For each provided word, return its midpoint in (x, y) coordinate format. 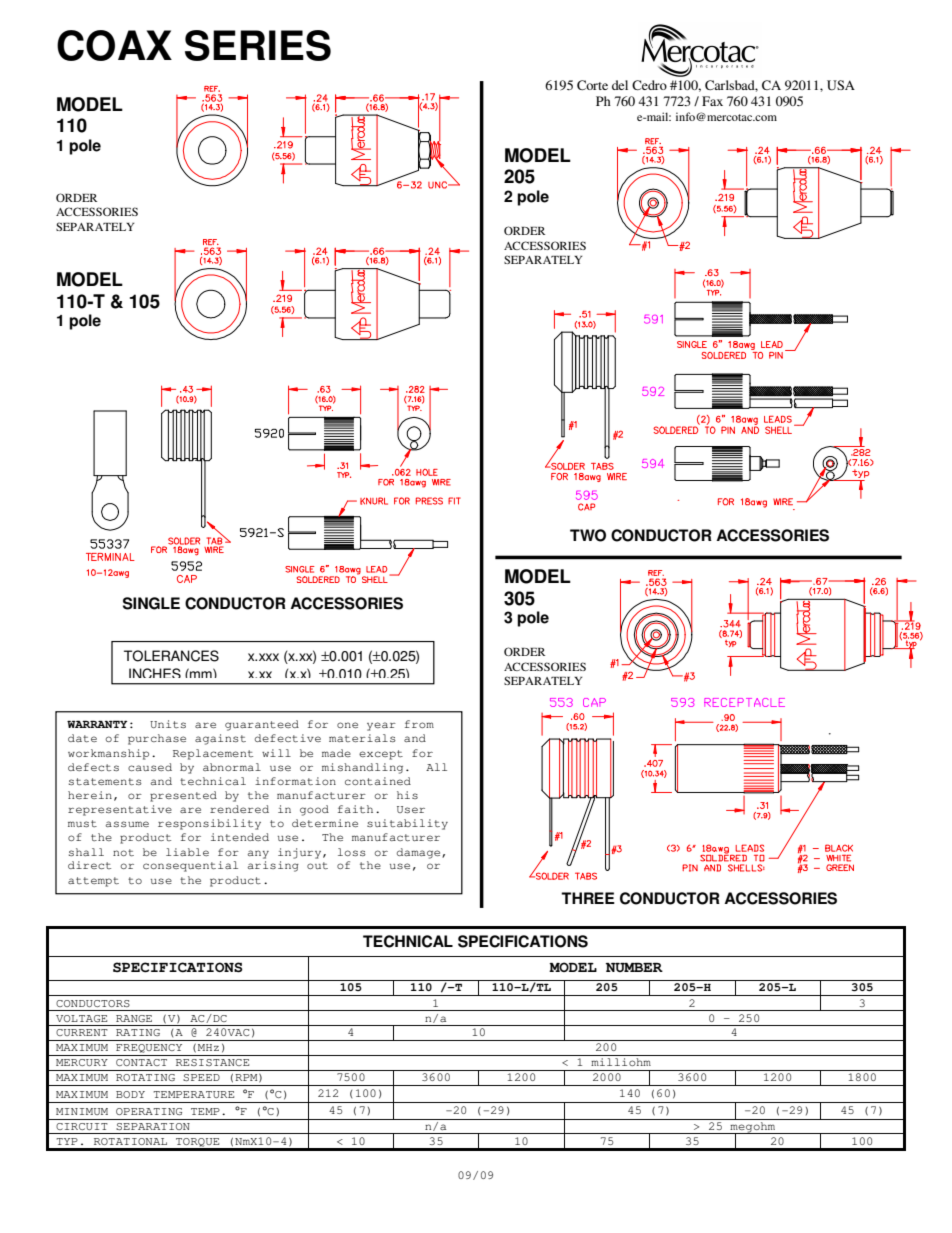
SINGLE (151, 603)
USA (841, 85)
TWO (588, 535)
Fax (712, 101)
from (419, 724)
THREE (588, 898)
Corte (592, 85)
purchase (157, 739)
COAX (114, 45)
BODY (130, 1094)
